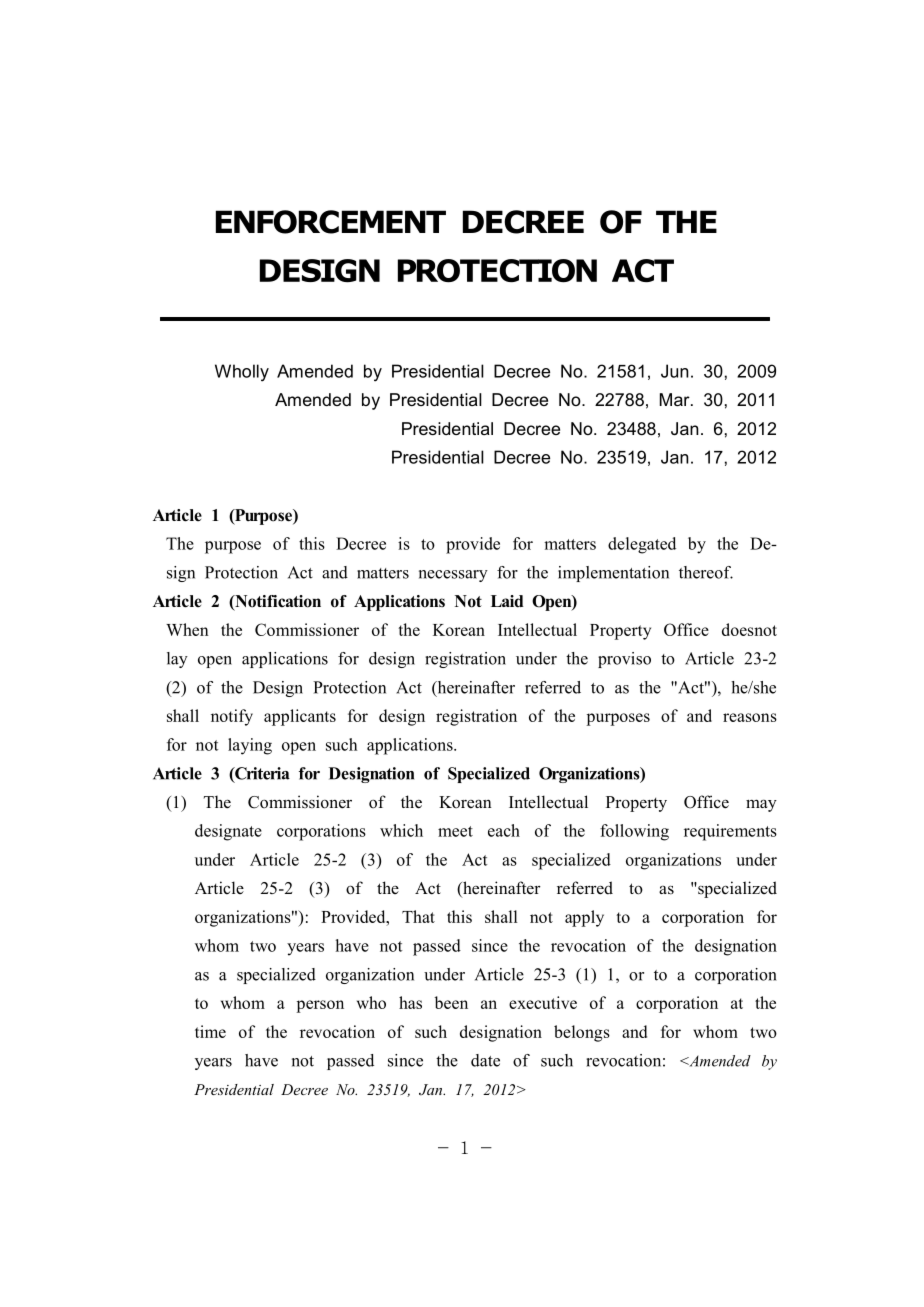 The image size is (924, 1307). What do you see at coordinates (642, 545) in the screenshot?
I see `delegated` at bounding box center [642, 545].
